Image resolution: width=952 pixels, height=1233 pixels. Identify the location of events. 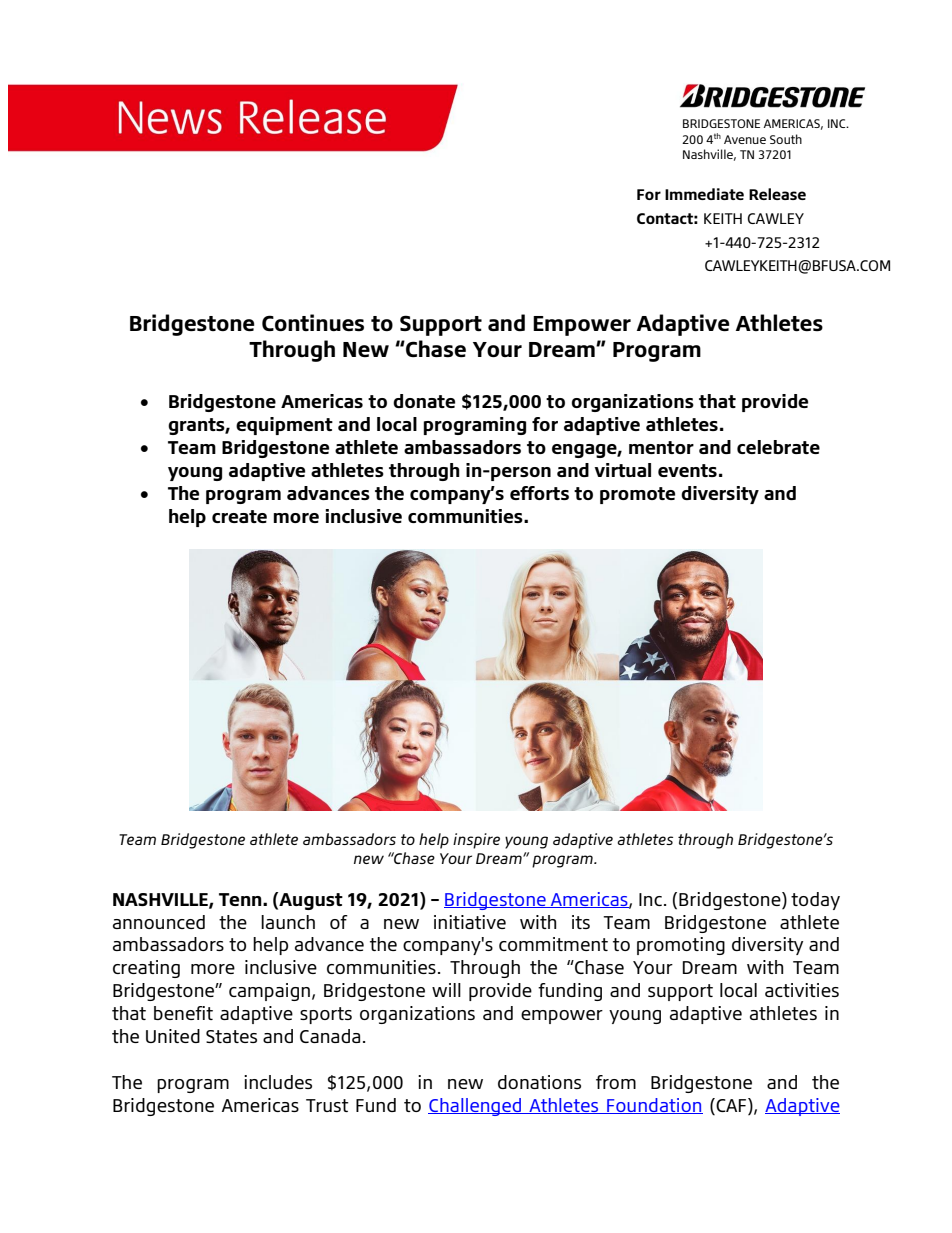
(687, 470).
